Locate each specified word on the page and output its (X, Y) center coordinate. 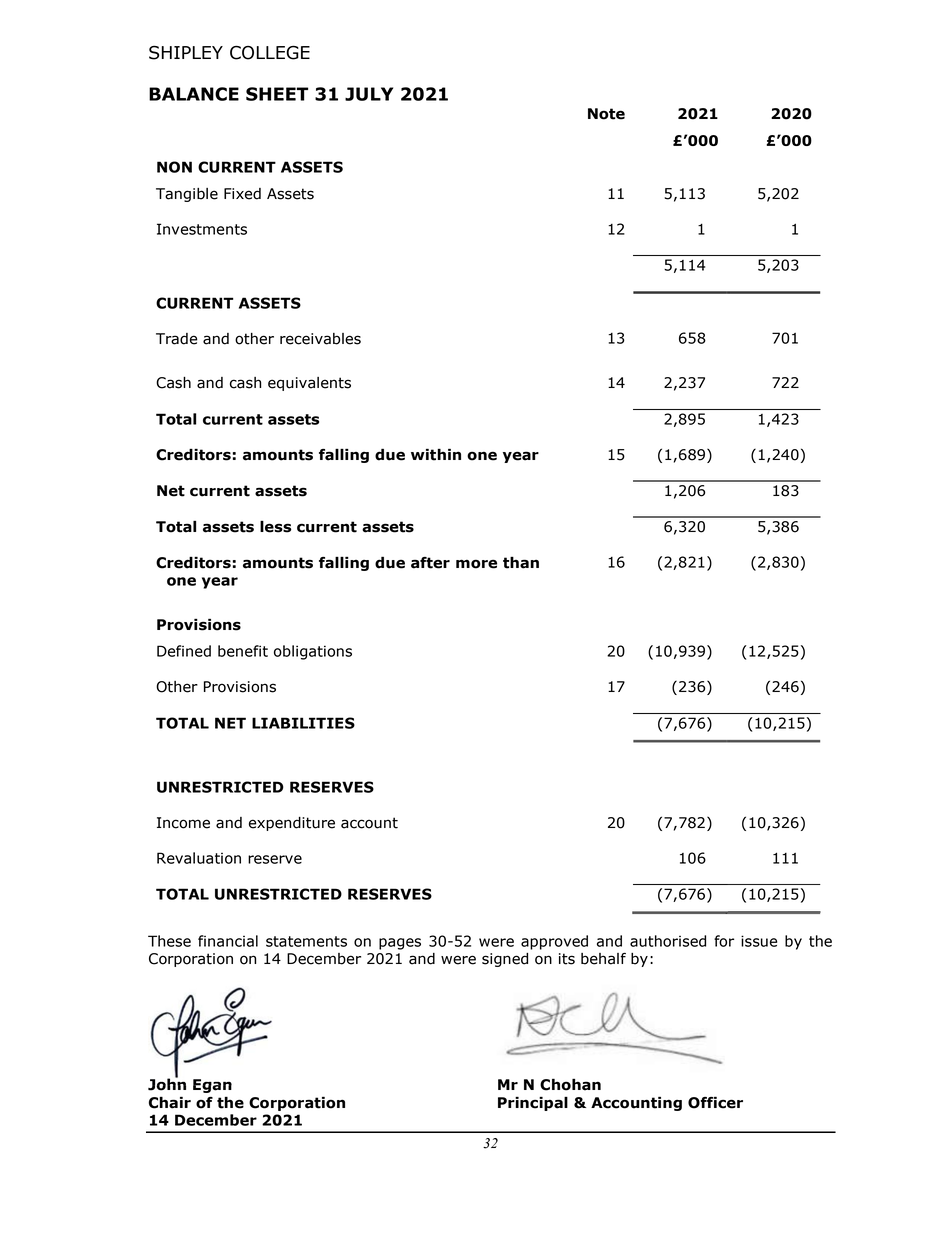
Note (606, 114)
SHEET (277, 94)
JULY (369, 94)
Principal (533, 1103)
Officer (715, 1102)
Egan (212, 1086)
